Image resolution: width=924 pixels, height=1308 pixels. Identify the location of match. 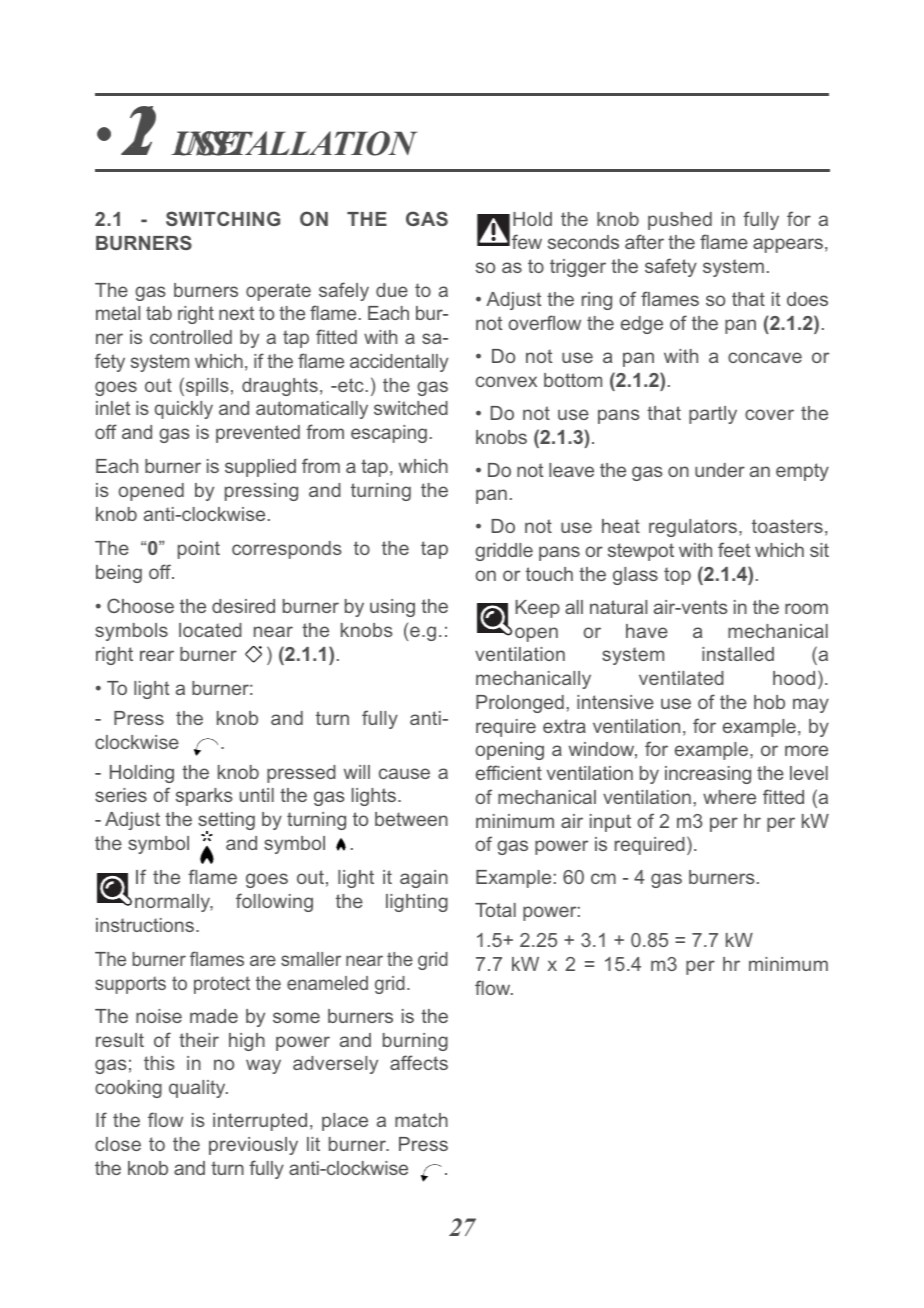
(421, 1120).
